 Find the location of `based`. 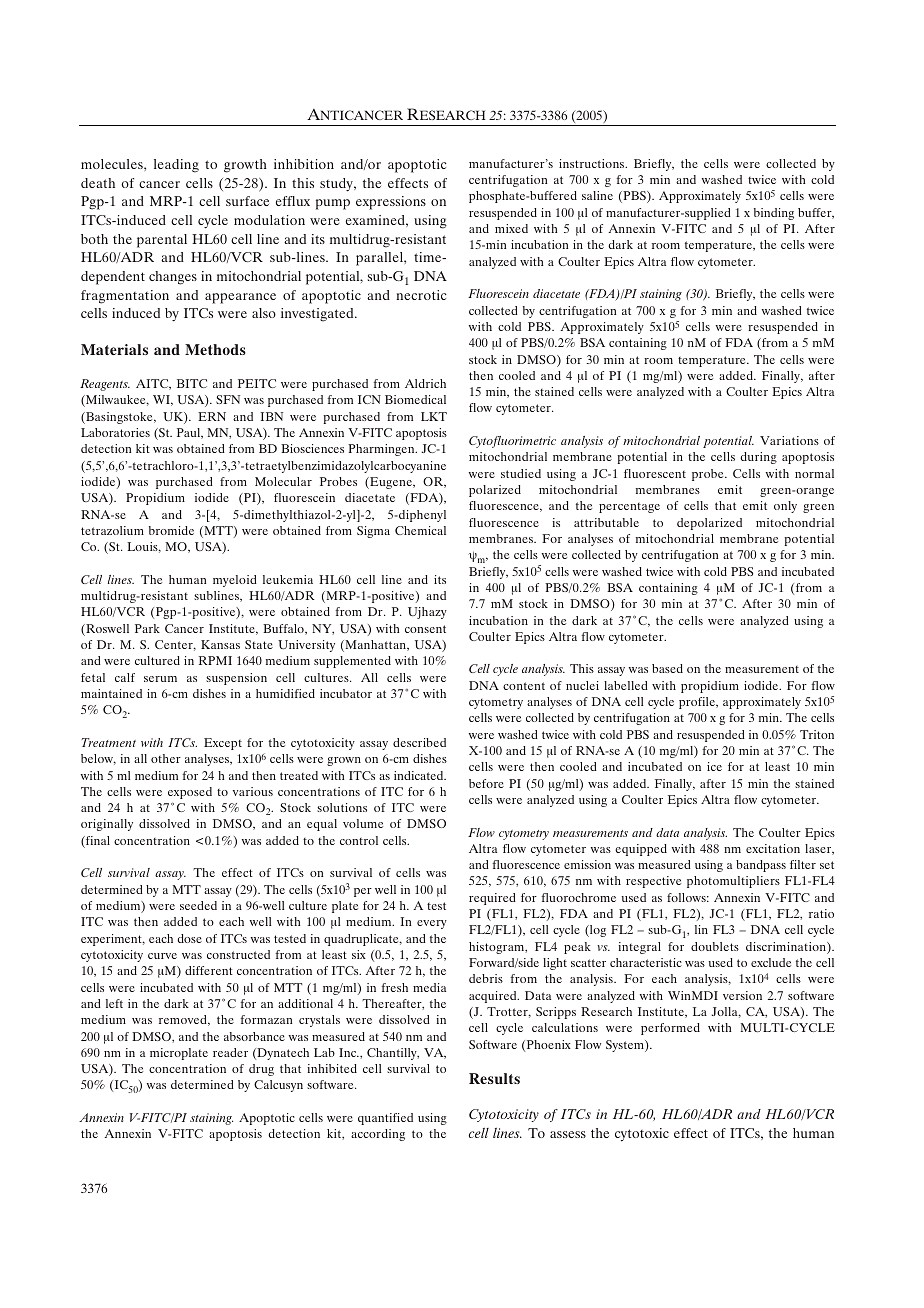

based is located at coordinates (667, 668).
